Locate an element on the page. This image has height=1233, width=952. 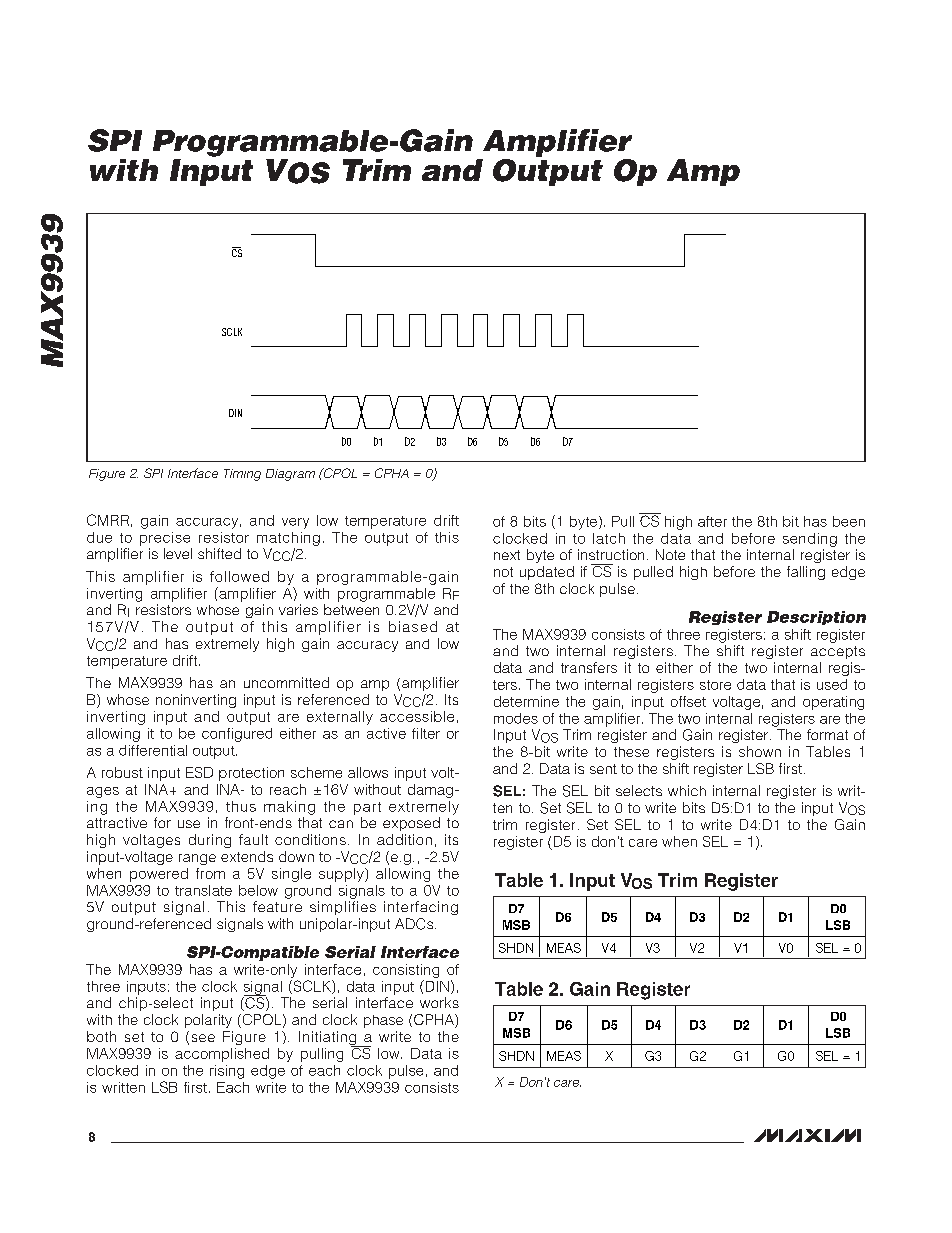
translate is located at coordinates (203, 890).
